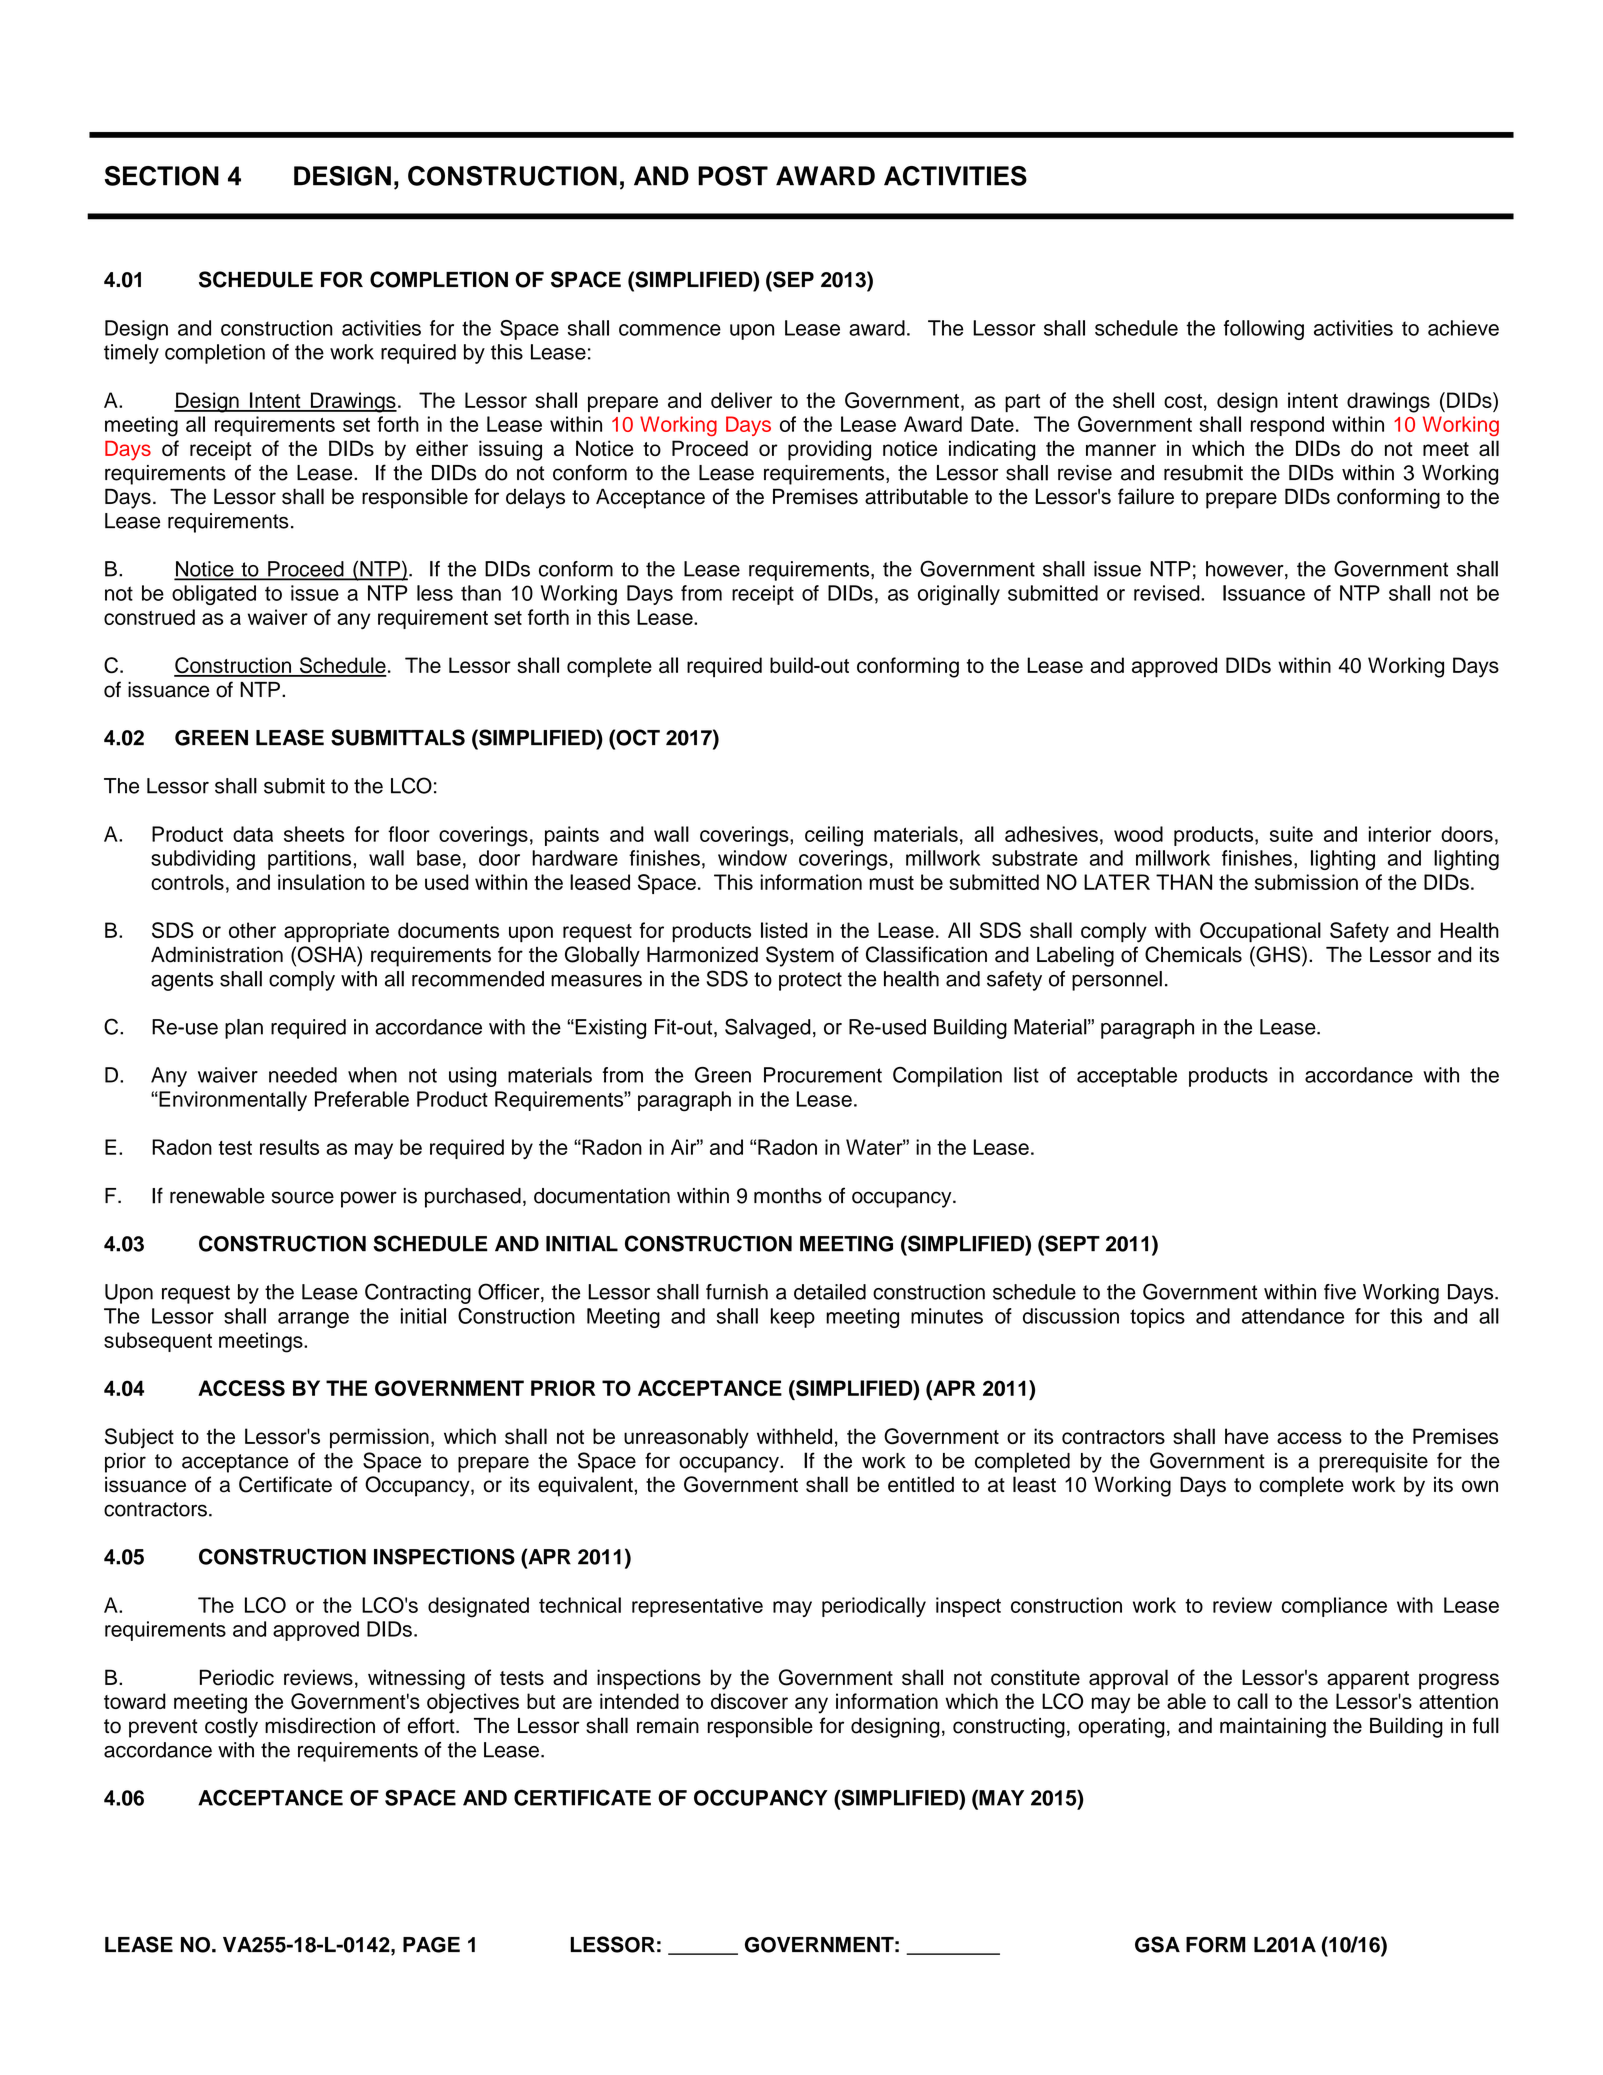 Image resolution: width=1603 pixels, height=2075 pixels. What do you see at coordinates (1264, 330) in the document?
I see `following` at bounding box center [1264, 330].
